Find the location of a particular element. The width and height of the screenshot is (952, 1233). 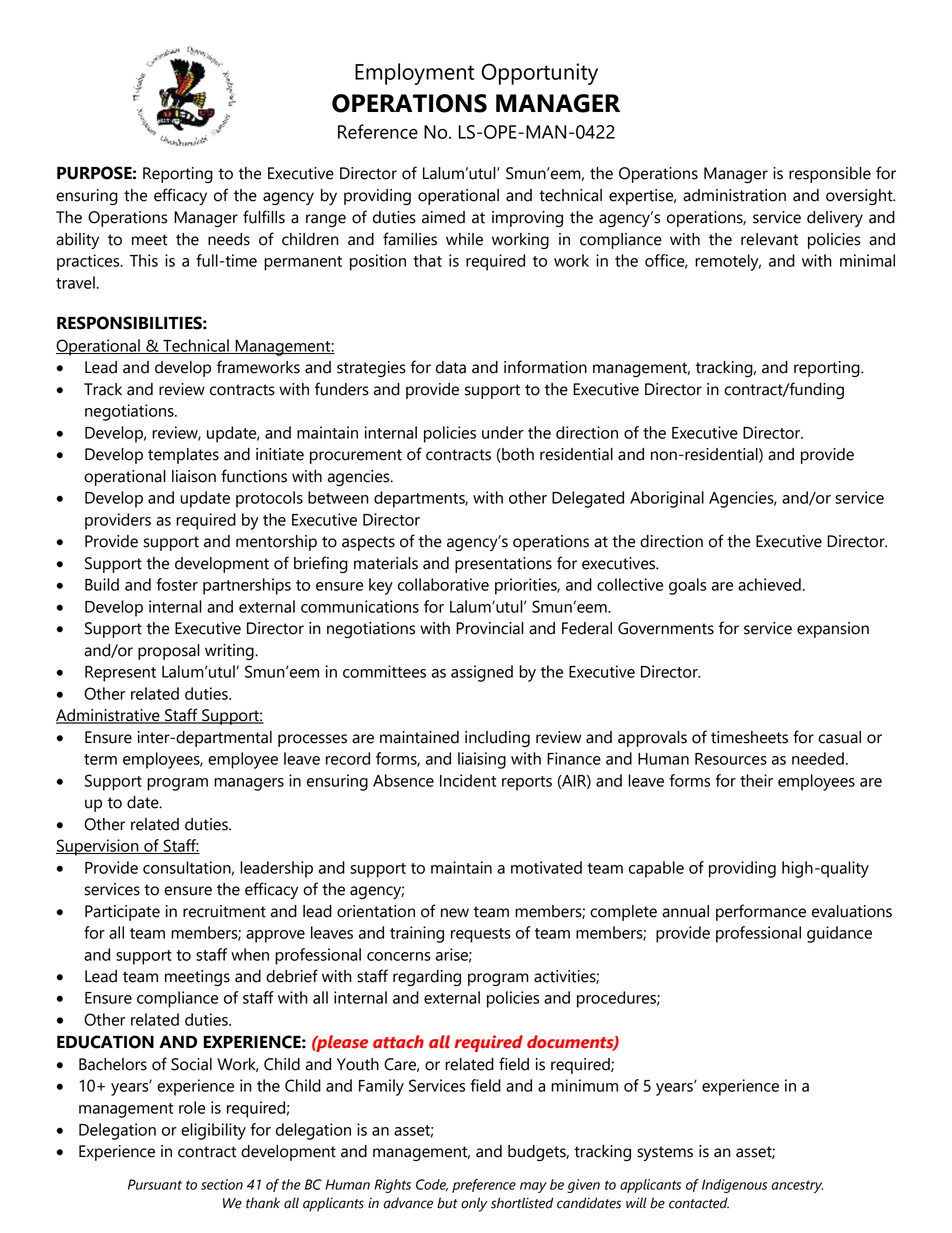

performance is located at coordinates (761, 912).
